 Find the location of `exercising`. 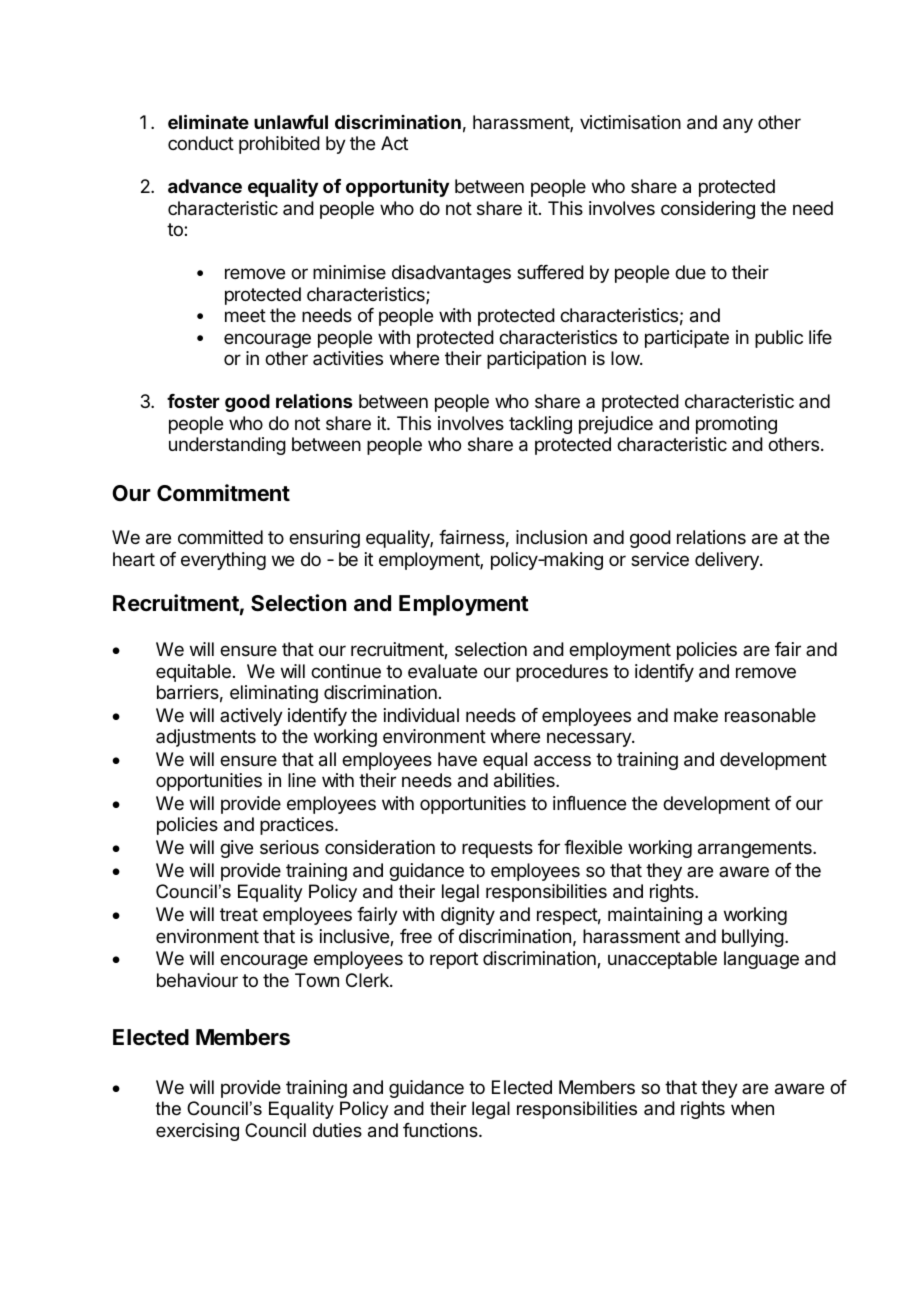

exercising is located at coordinates (197, 1132).
